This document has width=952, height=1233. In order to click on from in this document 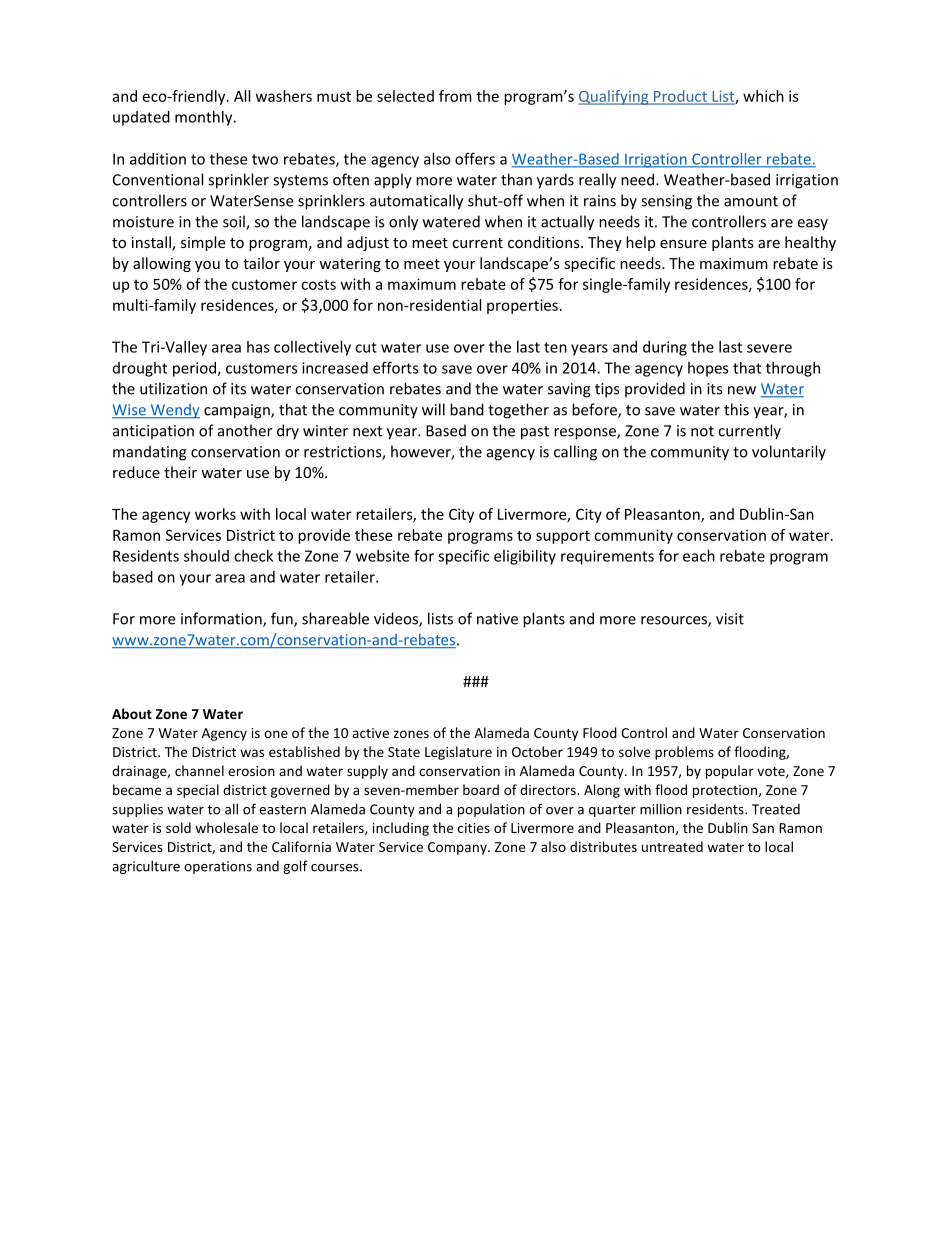, I will do `click(455, 96)`.
